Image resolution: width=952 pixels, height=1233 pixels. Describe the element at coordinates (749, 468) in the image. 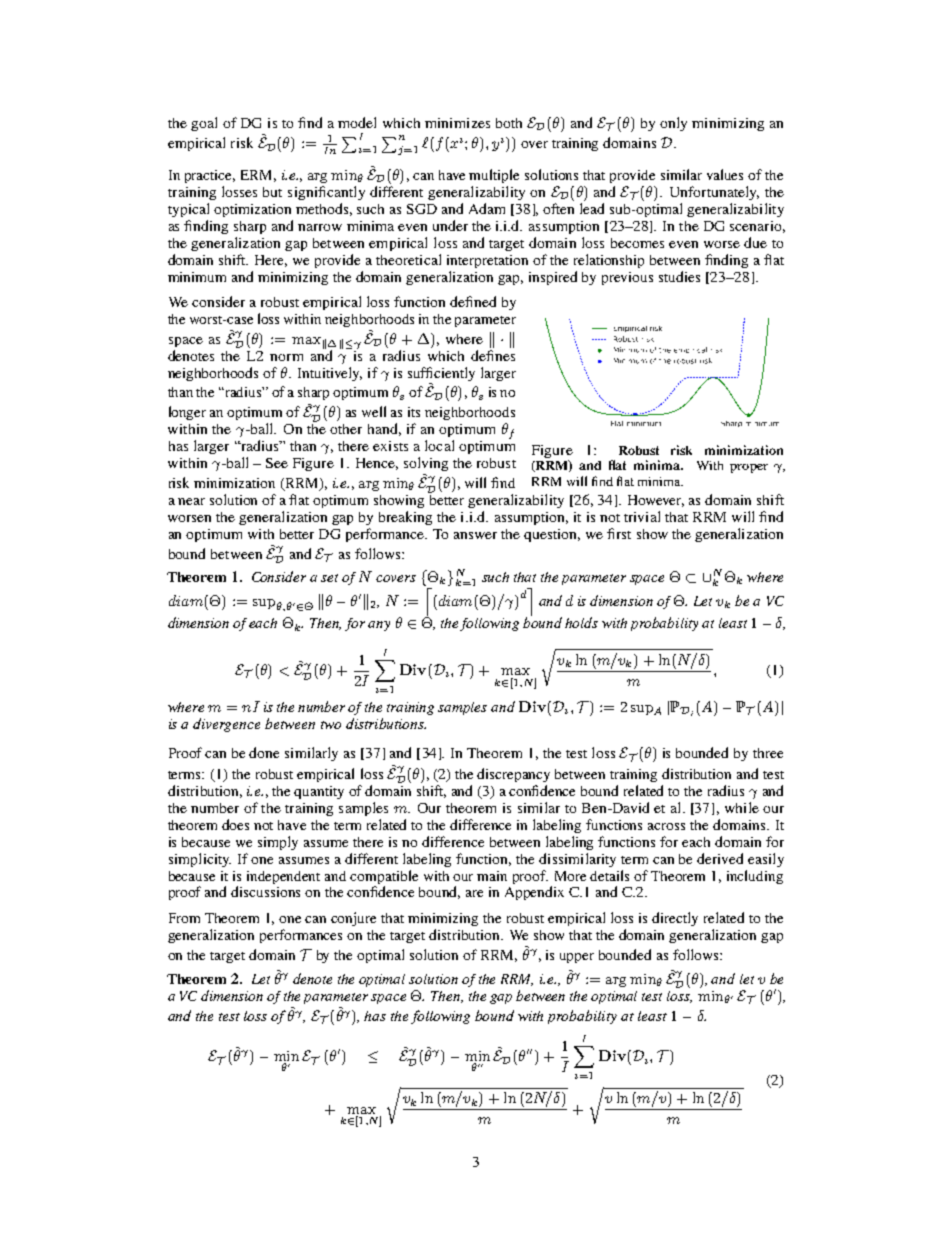

I see `proper` at that location.
